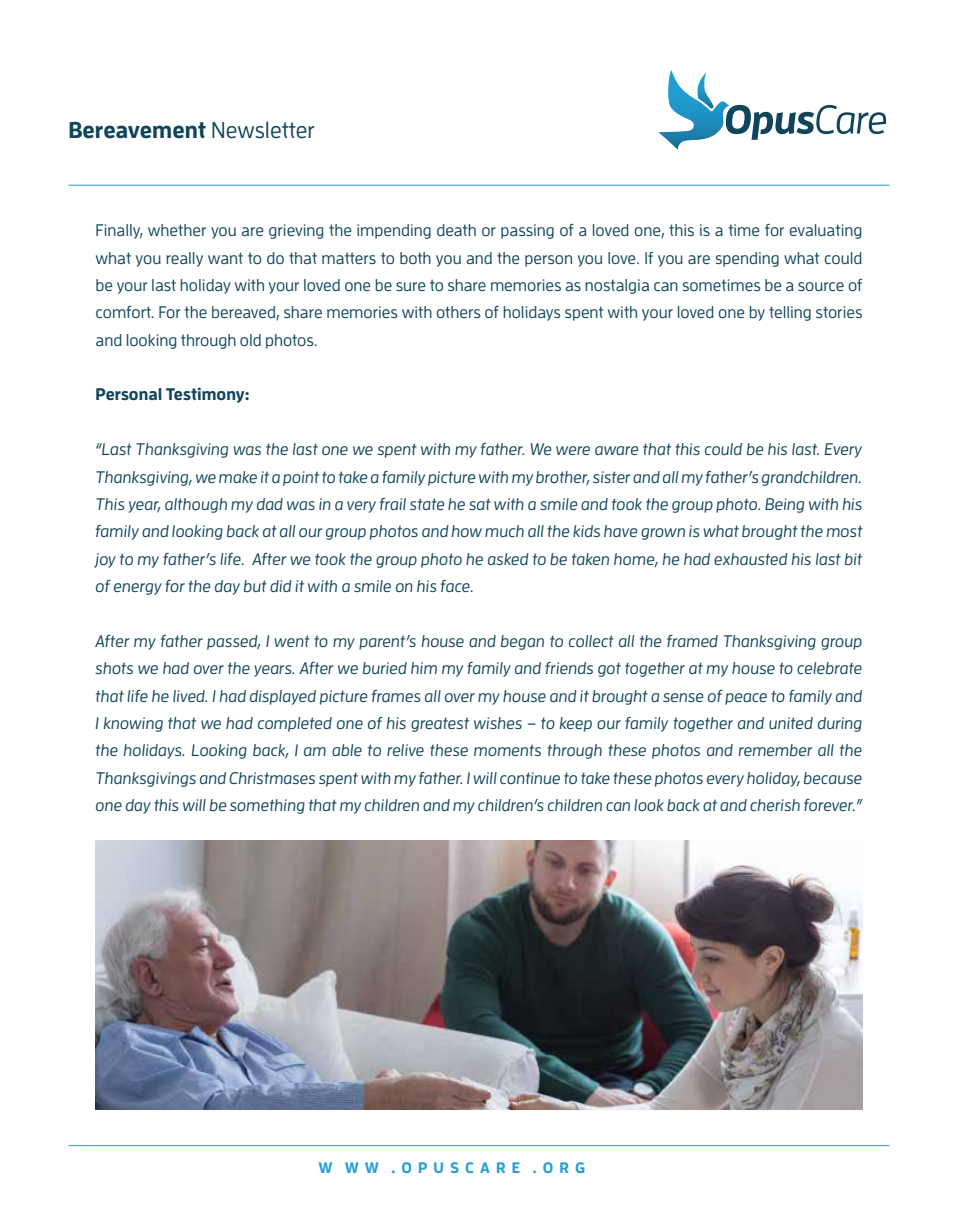 The width and height of the image is (958, 1232). What do you see at coordinates (272, 778) in the image?
I see `Christmases` at bounding box center [272, 778].
